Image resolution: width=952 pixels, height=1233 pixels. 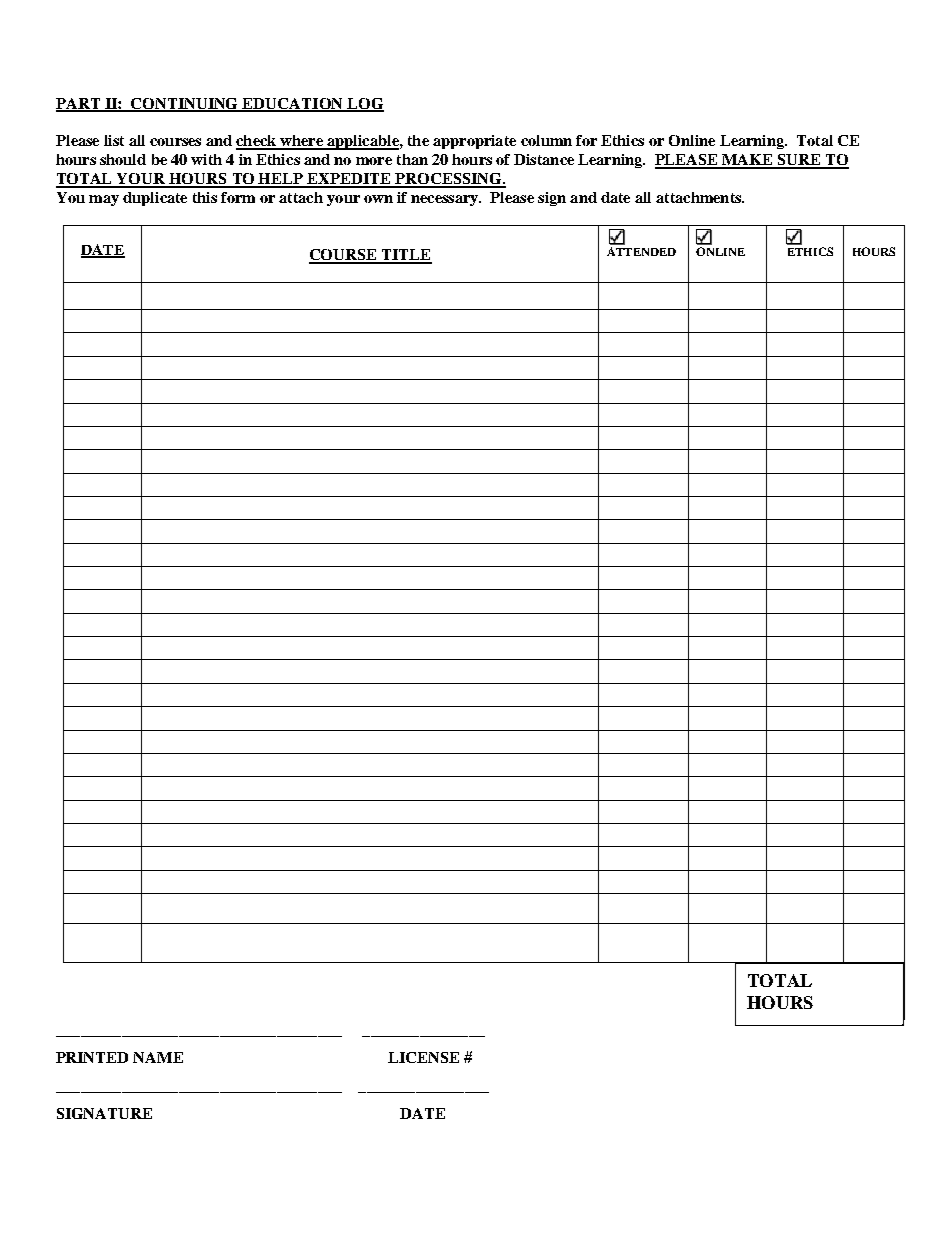 I want to click on SURE, so click(x=799, y=161).
